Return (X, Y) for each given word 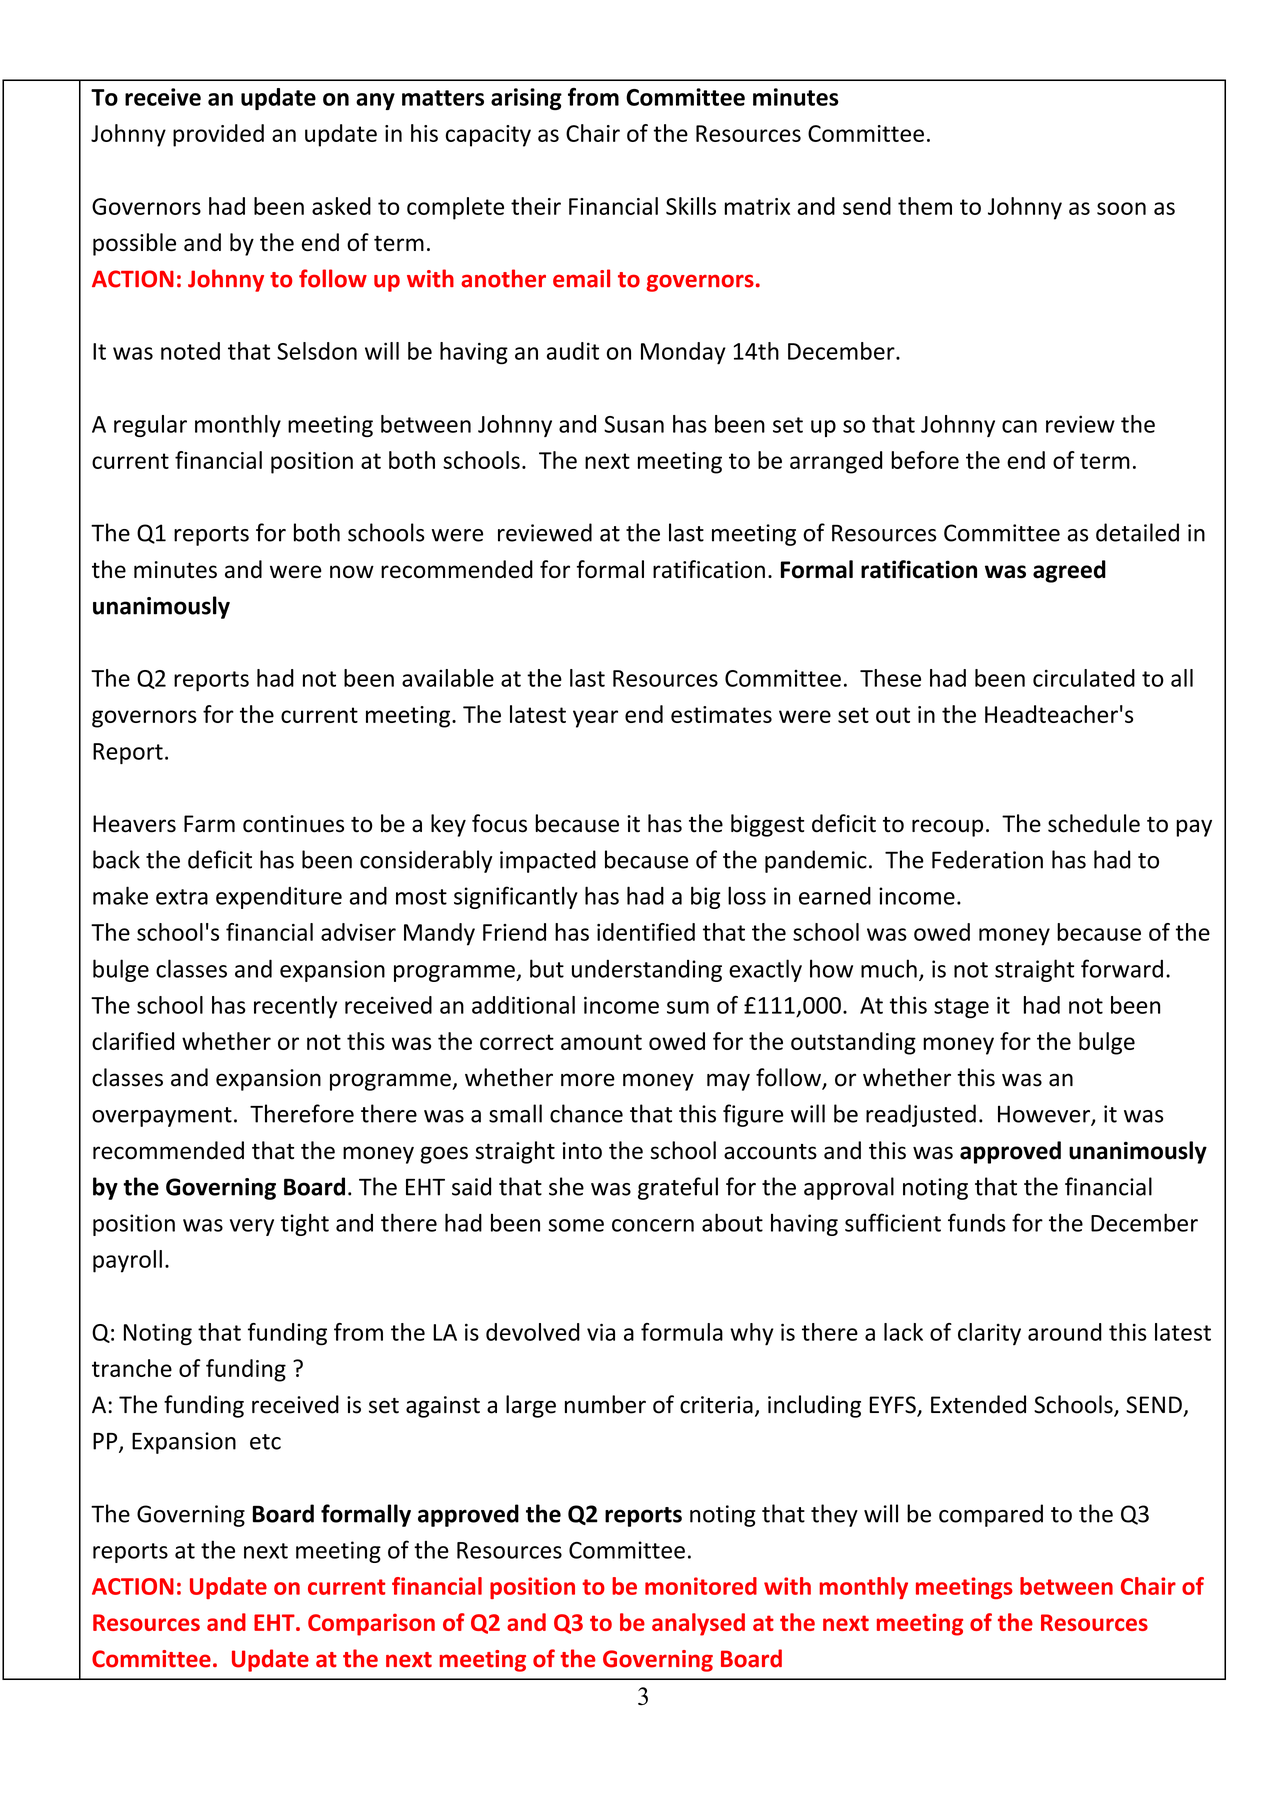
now (352, 571)
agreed (1069, 571)
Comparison (371, 1624)
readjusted (921, 1115)
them (925, 206)
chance (586, 1113)
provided (218, 135)
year (595, 719)
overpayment (162, 1117)
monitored (701, 1586)
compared (991, 1515)
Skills (691, 206)
